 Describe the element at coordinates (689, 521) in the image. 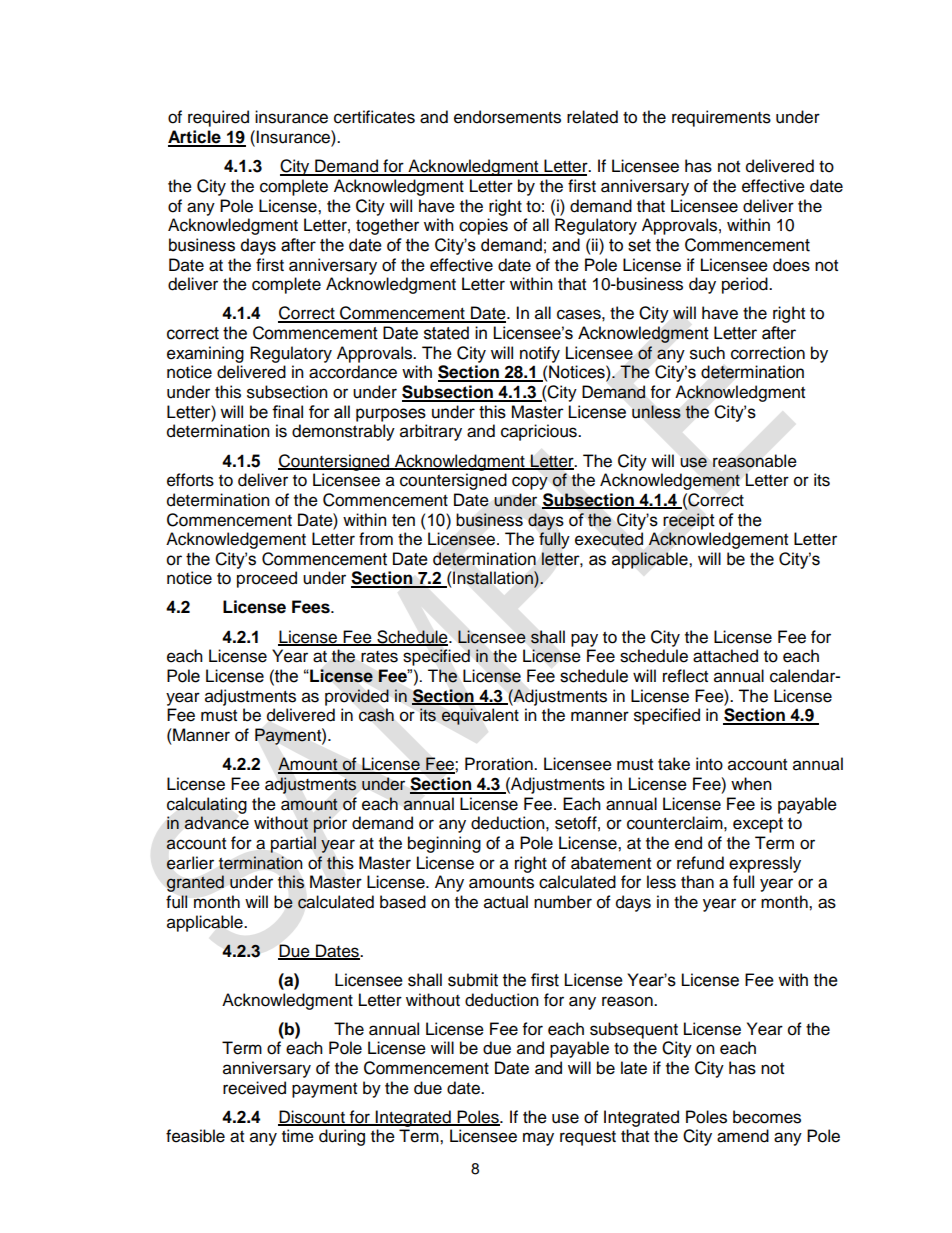

I see `receipt` at that location.
